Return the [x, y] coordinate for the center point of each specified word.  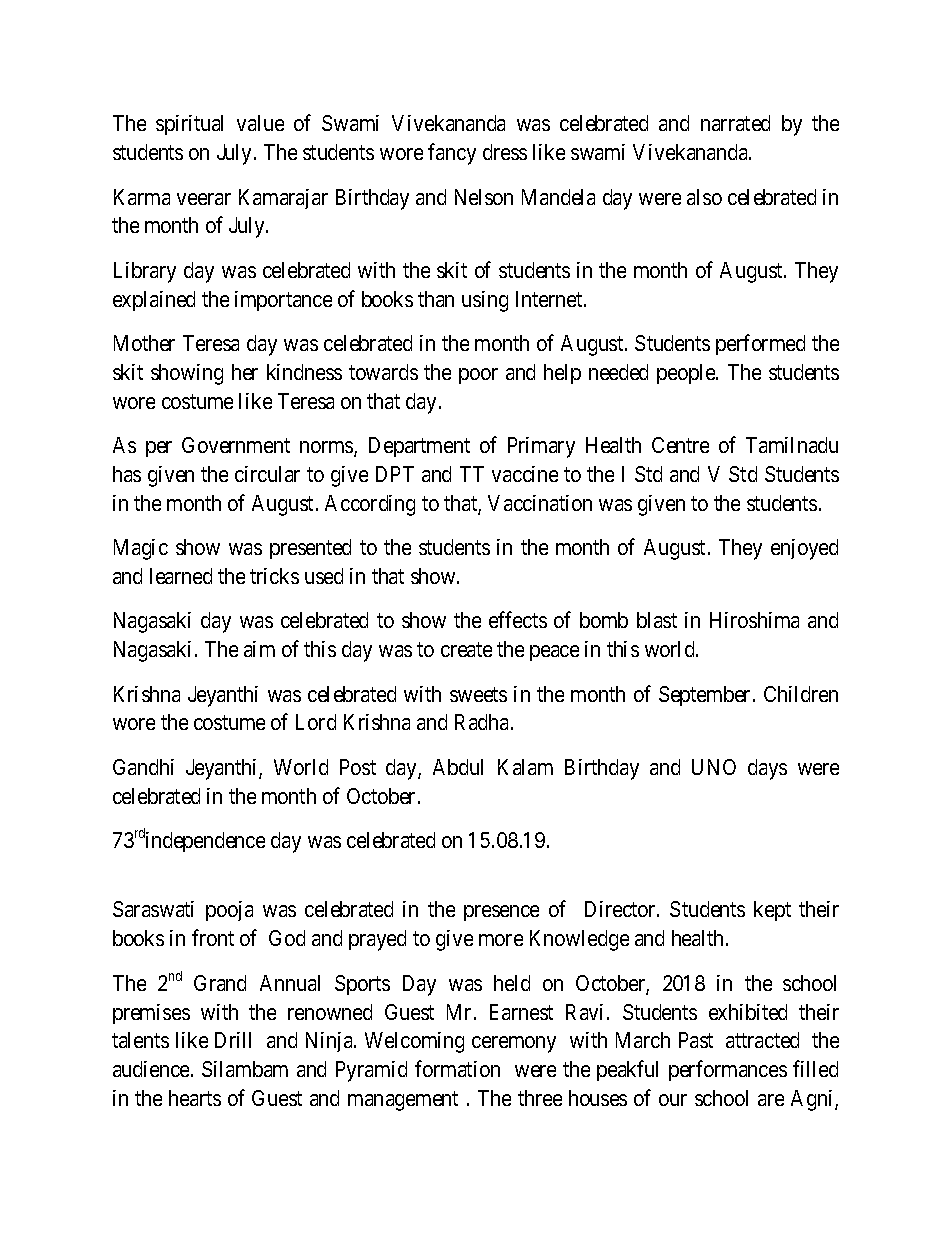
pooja [229, 911]
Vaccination [540, 503]
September [706, 696]
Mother [144, 343]
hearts [195, 1098]
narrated [735, 123]
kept [772, 911]
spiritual [189, 125]
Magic [141, 549]
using [485, 301]
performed [760, 344]
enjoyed [804, 549]
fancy [452, 154]
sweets [478, 694]
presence [501, 913]
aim [259, 649]
